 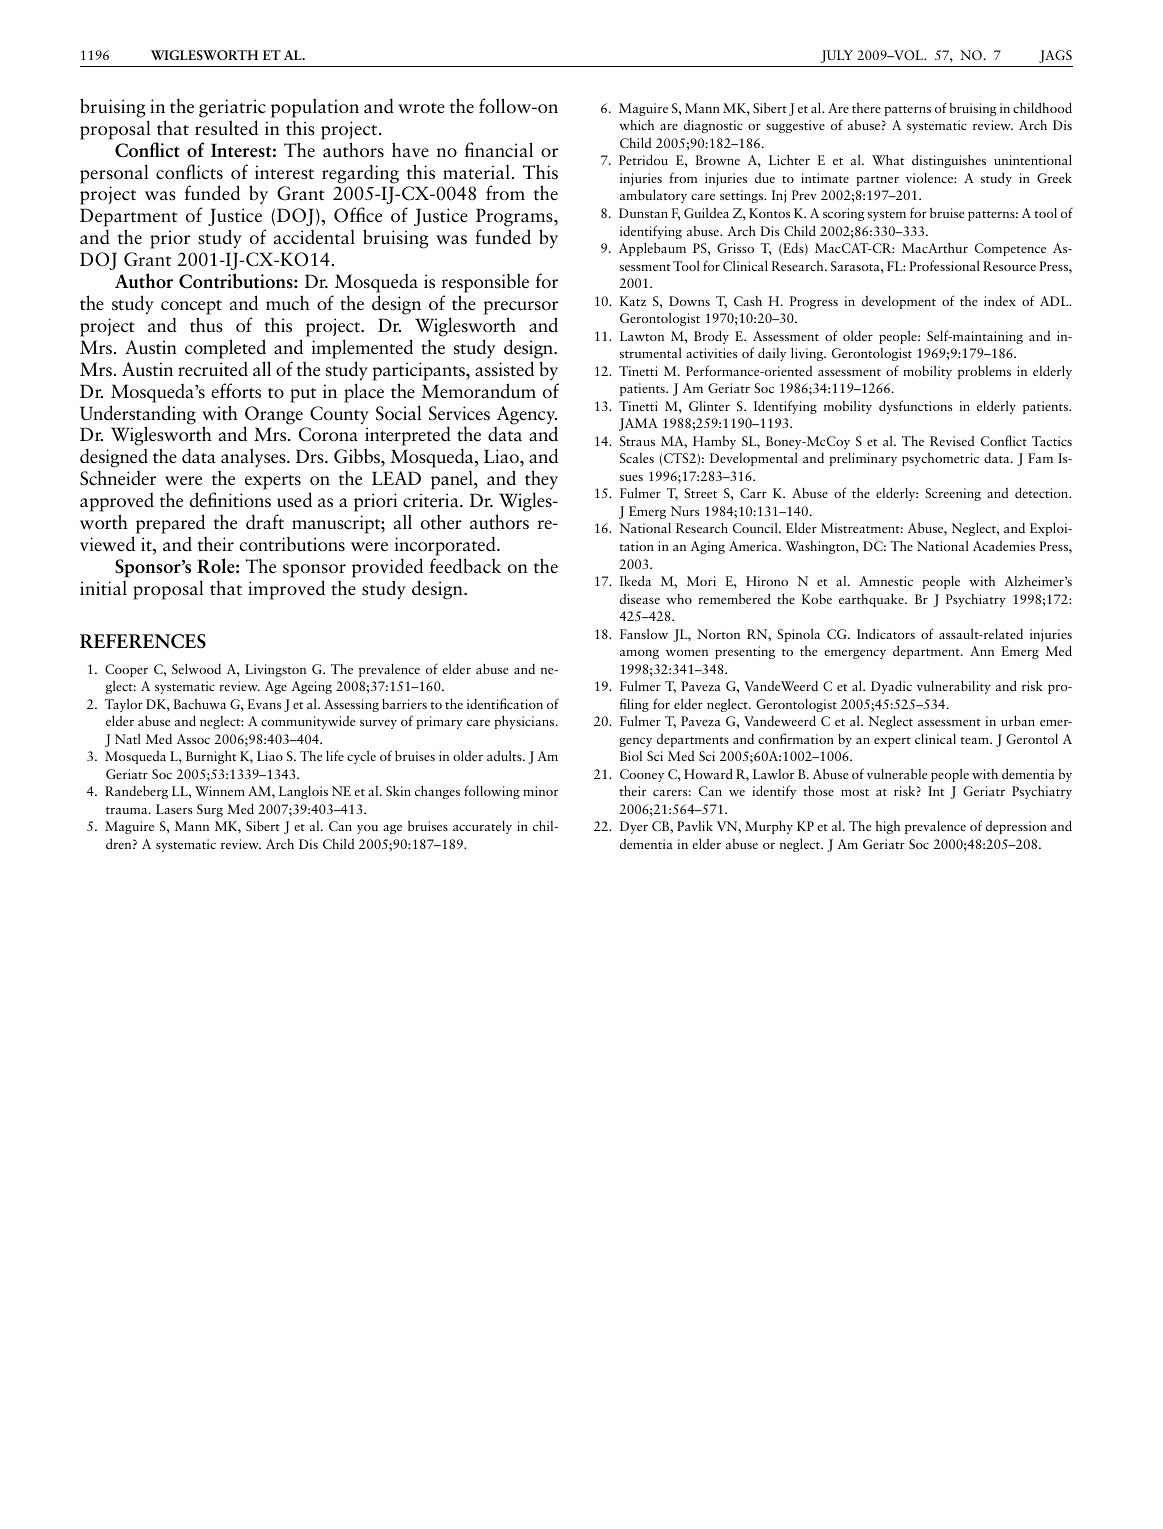 What do you see at coordinates (952, 441) in the document?
I see `Revised` at bounding box center [952, 441].
